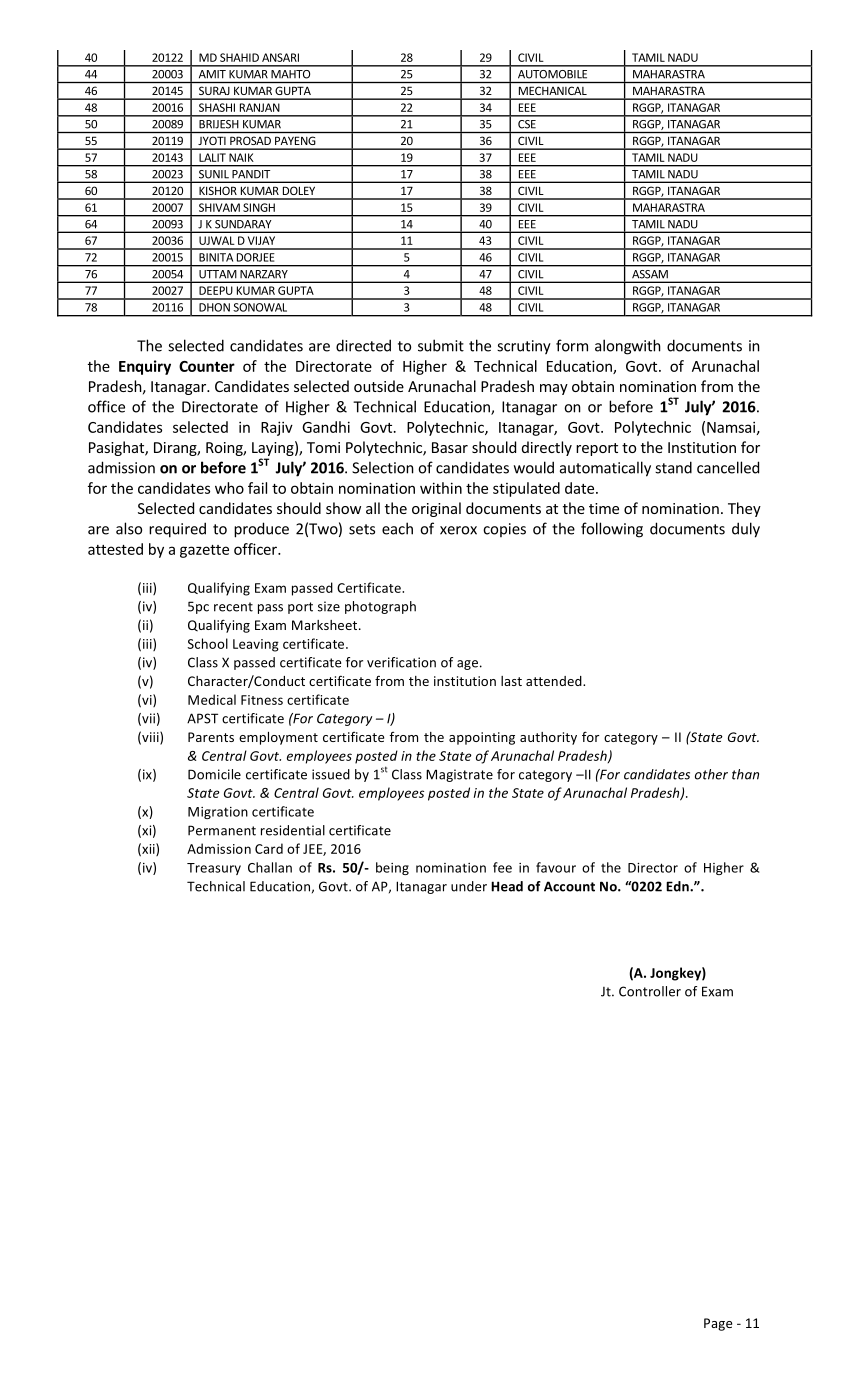 The width and height of the screenshot is (849, 1400). I want to click on ANSARI, so click(280, 57).
